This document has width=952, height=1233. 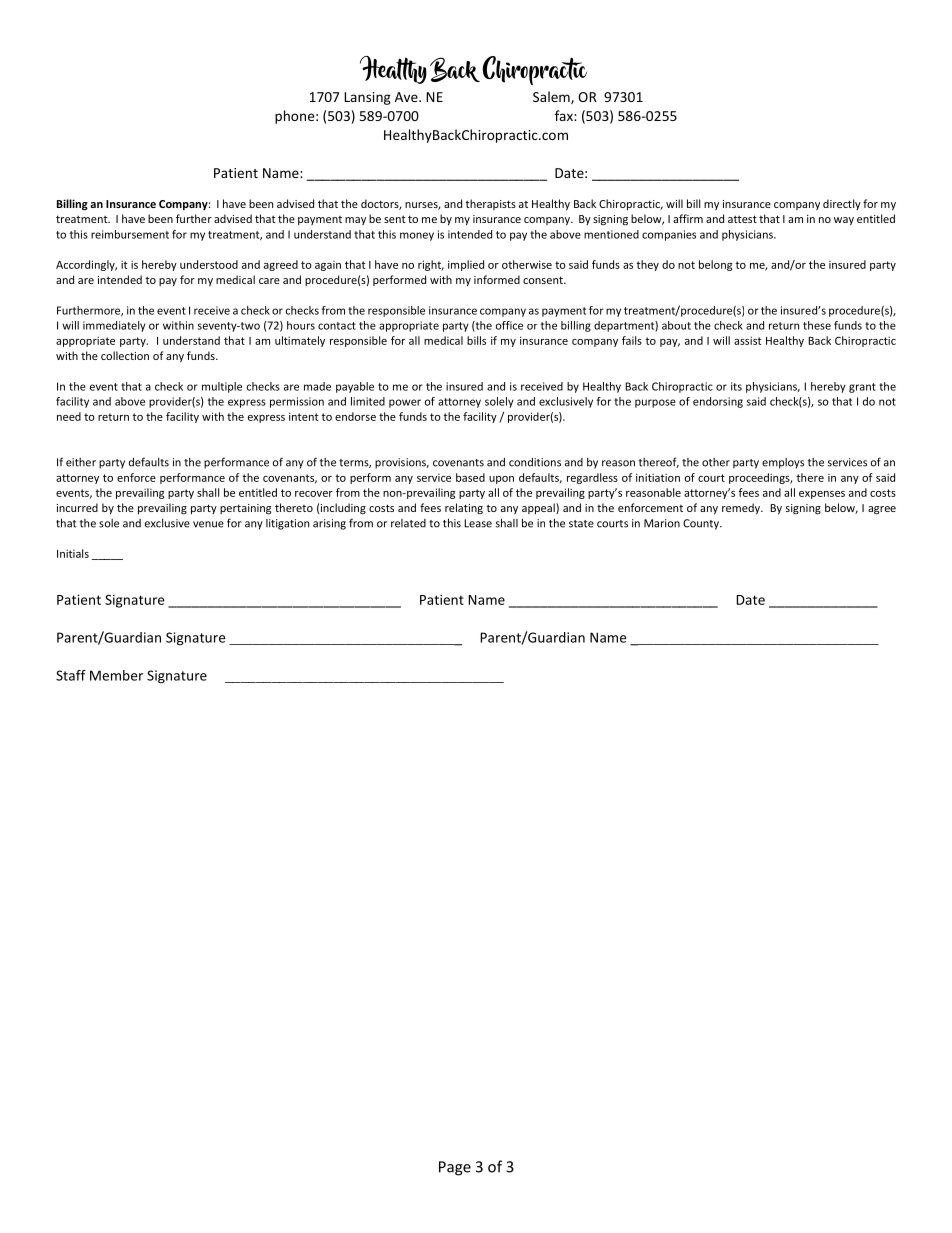 What do you see at coordinates (130, 234) in the document?
I see `reimbursement` at bounding box center [130, 234].
